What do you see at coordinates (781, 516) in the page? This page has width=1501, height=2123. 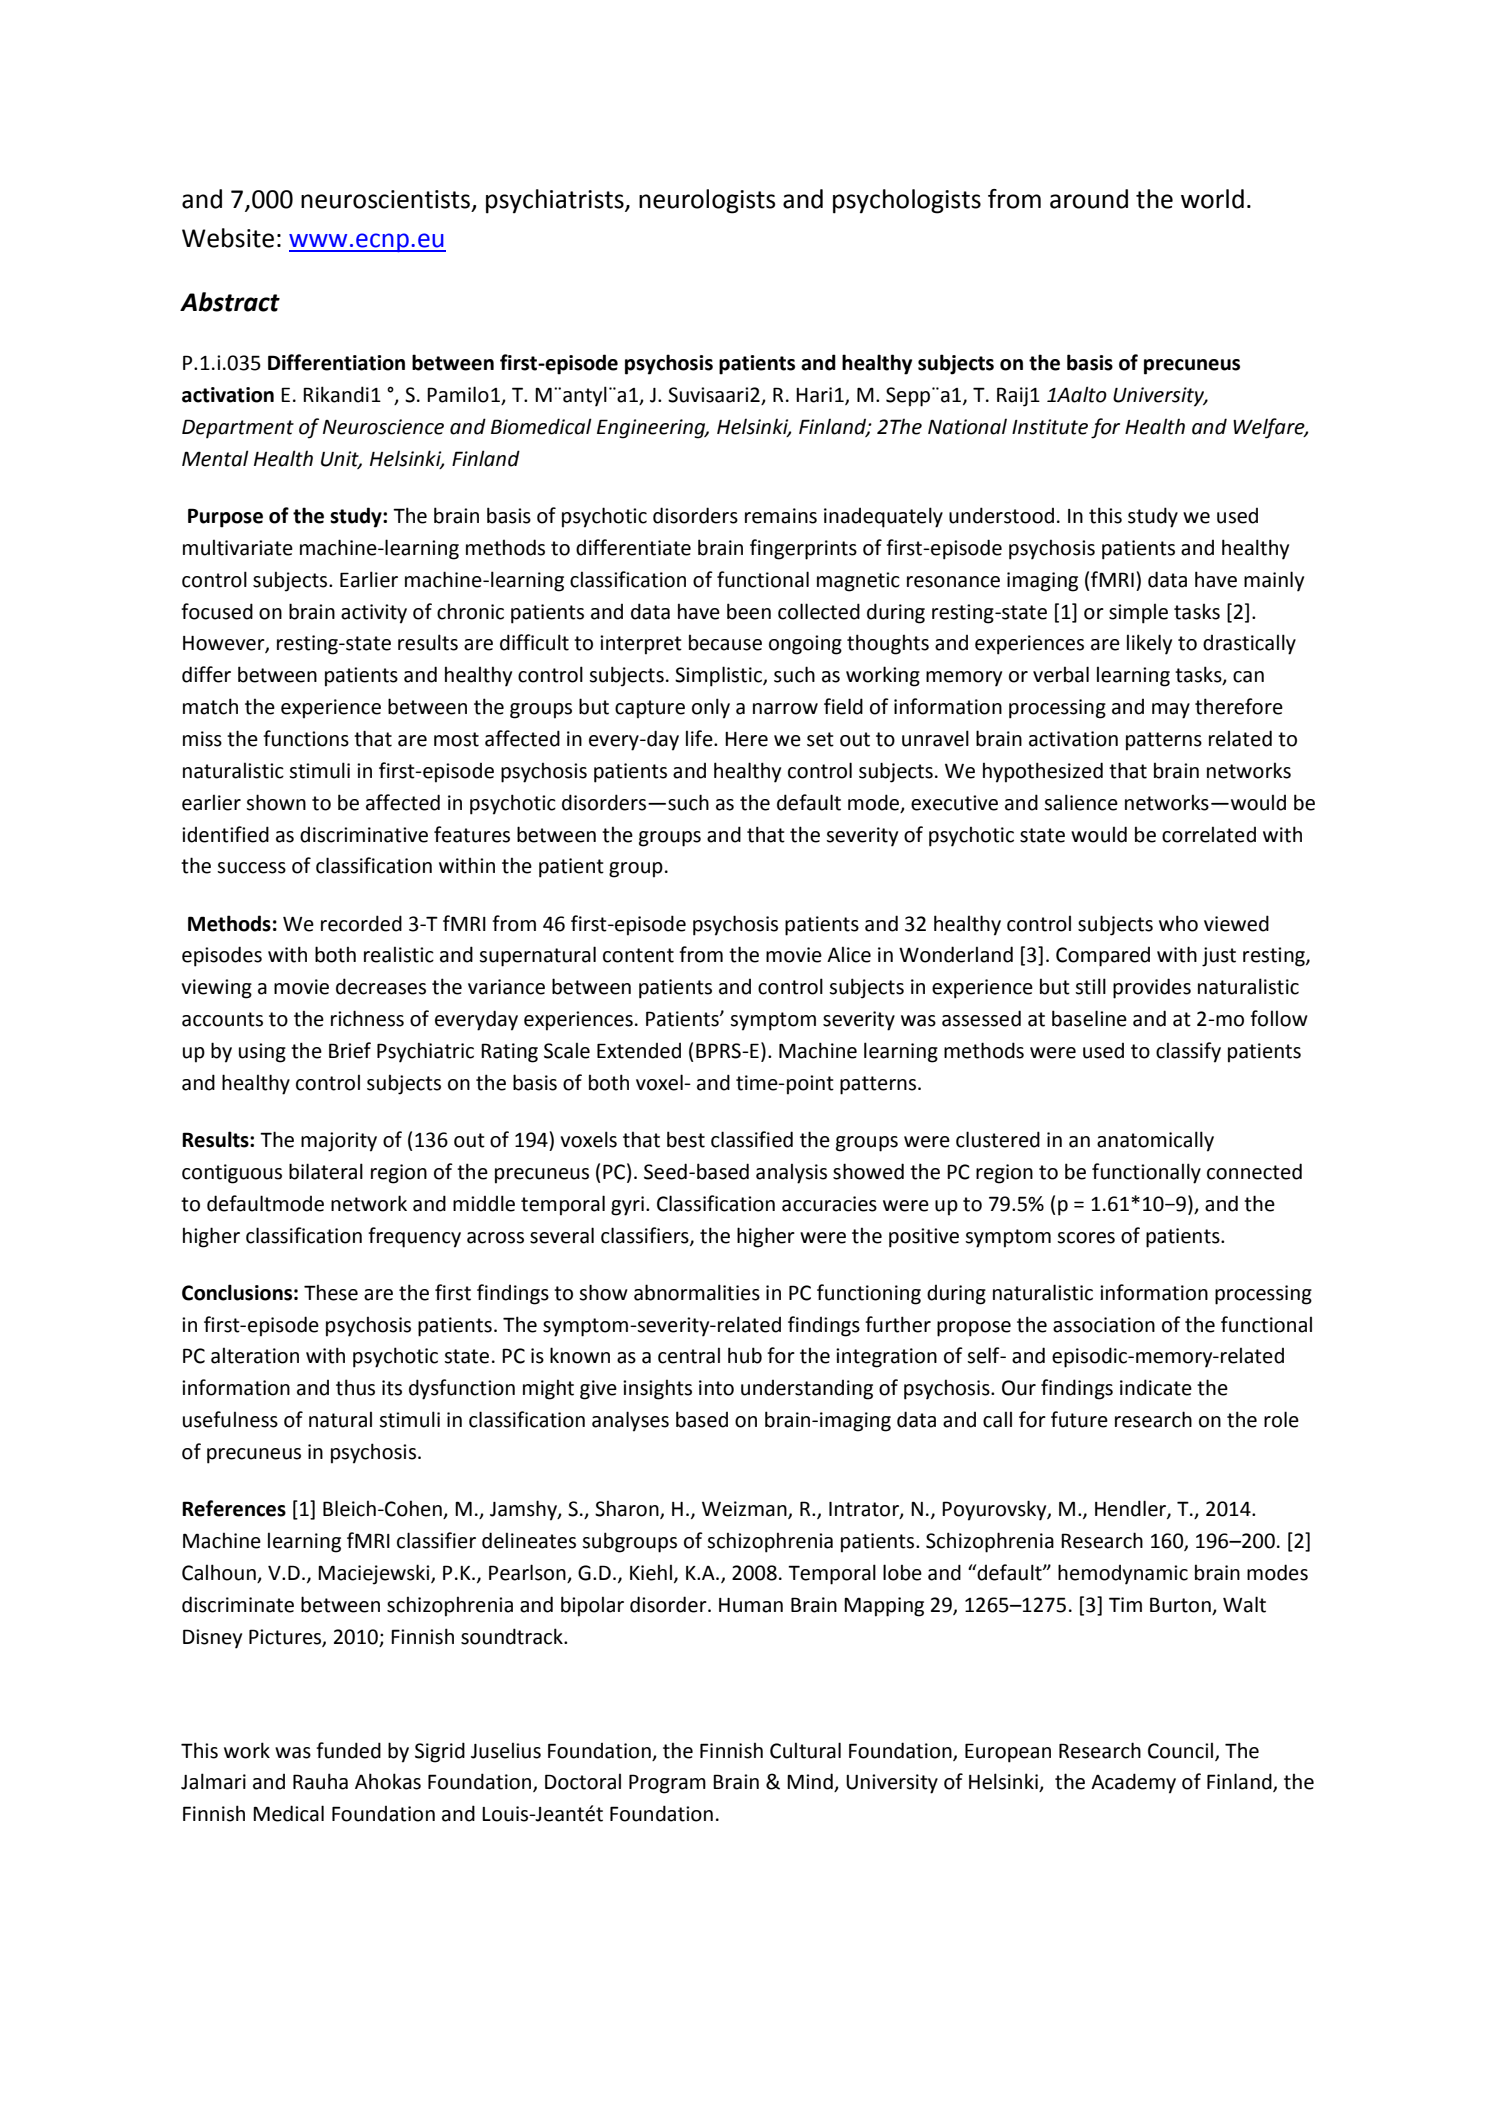 I see `remains` at bounding box center [781, 516].
